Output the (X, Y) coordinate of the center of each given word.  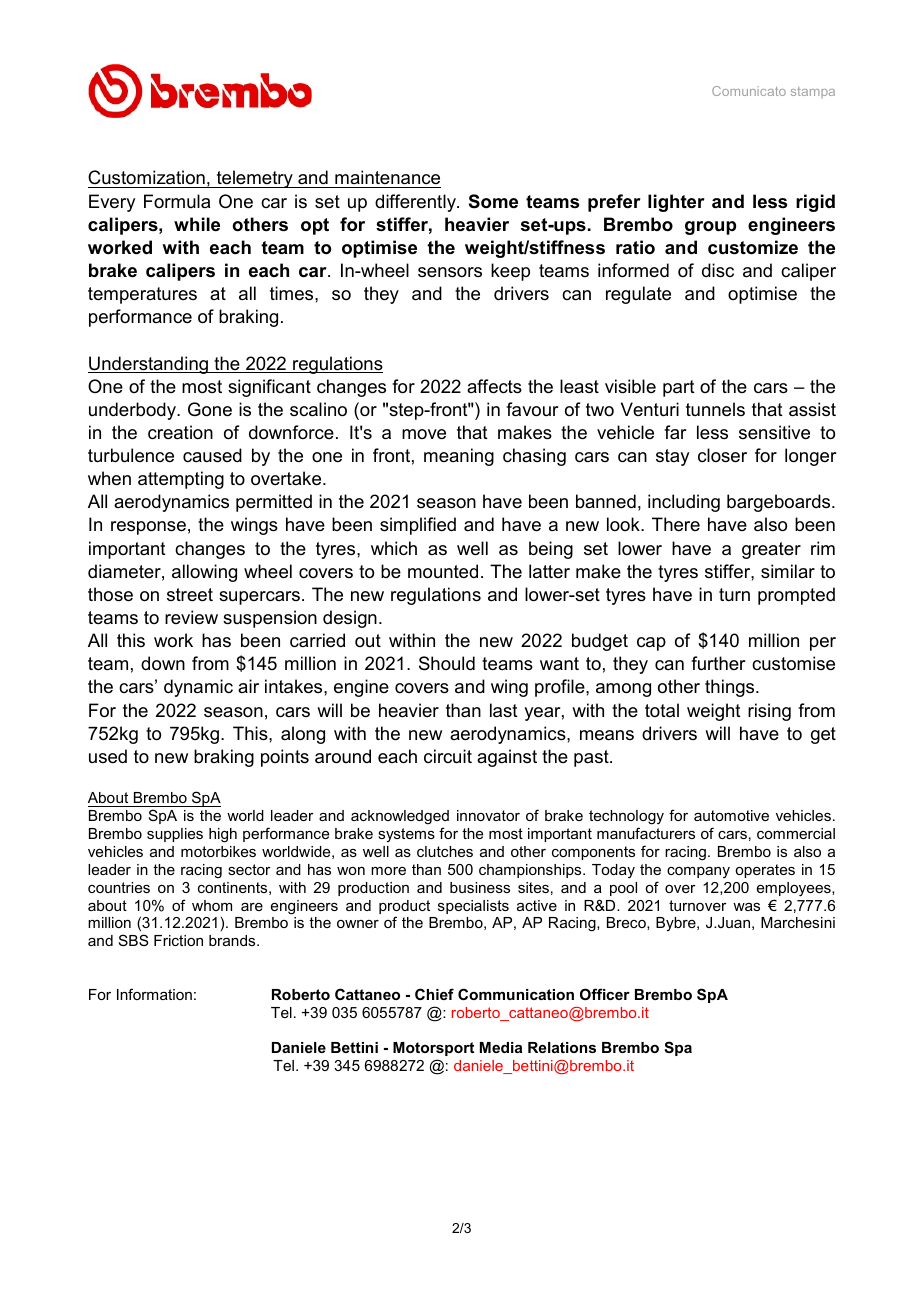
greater (771, 550)
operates (765, 871)
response (148, 528)
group (710, 228)
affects (494, 386)
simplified (418, 526)
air (248, 686)
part (679, 388)
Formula (177, 201)
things (731, 688)
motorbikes (218, 851)
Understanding (149, 365)
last (504, 710)
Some (493, 201)
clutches (445, 851)
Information (154, 994)
